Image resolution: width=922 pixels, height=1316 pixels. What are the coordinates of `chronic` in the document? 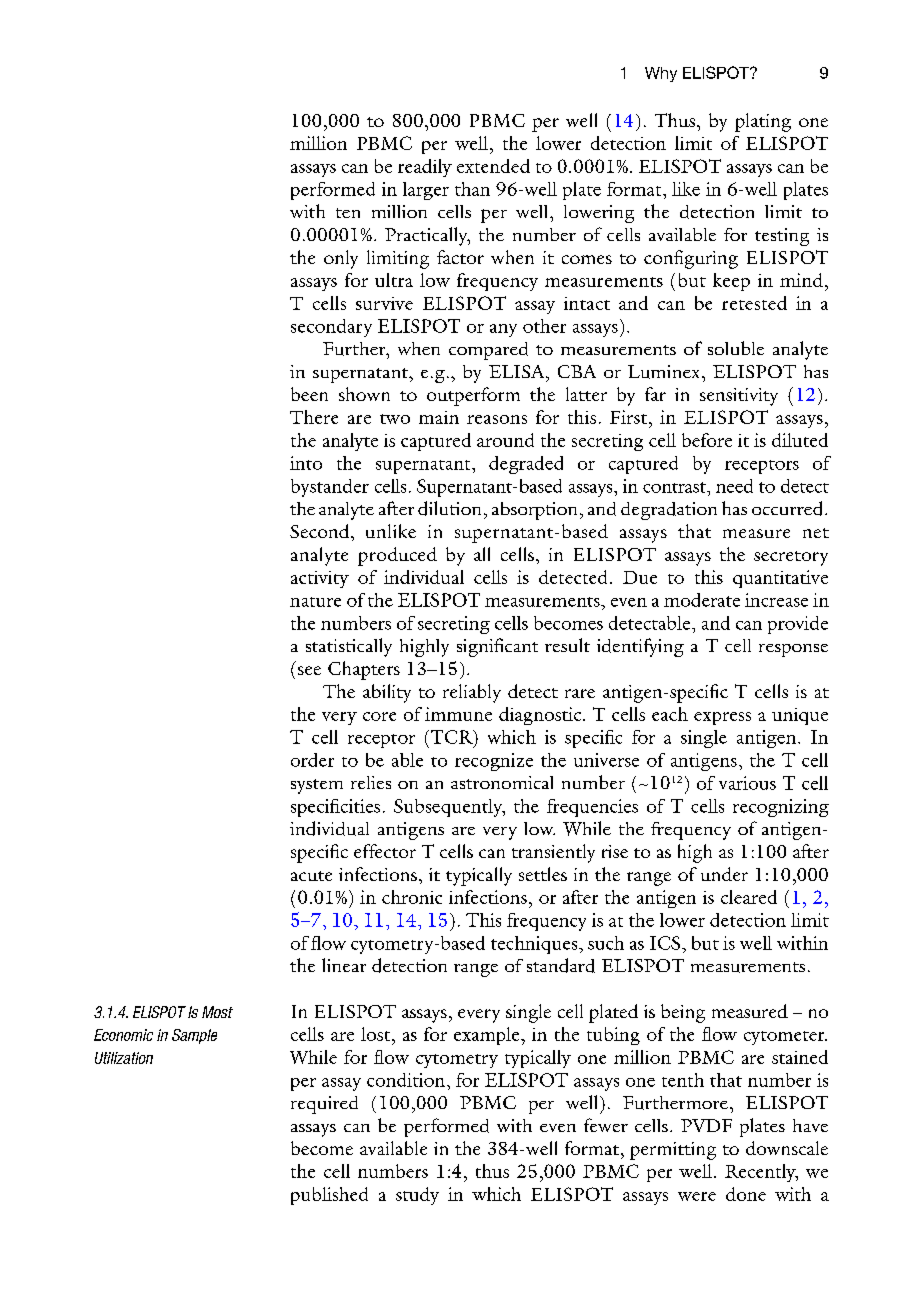 It's located at (412, 897).
